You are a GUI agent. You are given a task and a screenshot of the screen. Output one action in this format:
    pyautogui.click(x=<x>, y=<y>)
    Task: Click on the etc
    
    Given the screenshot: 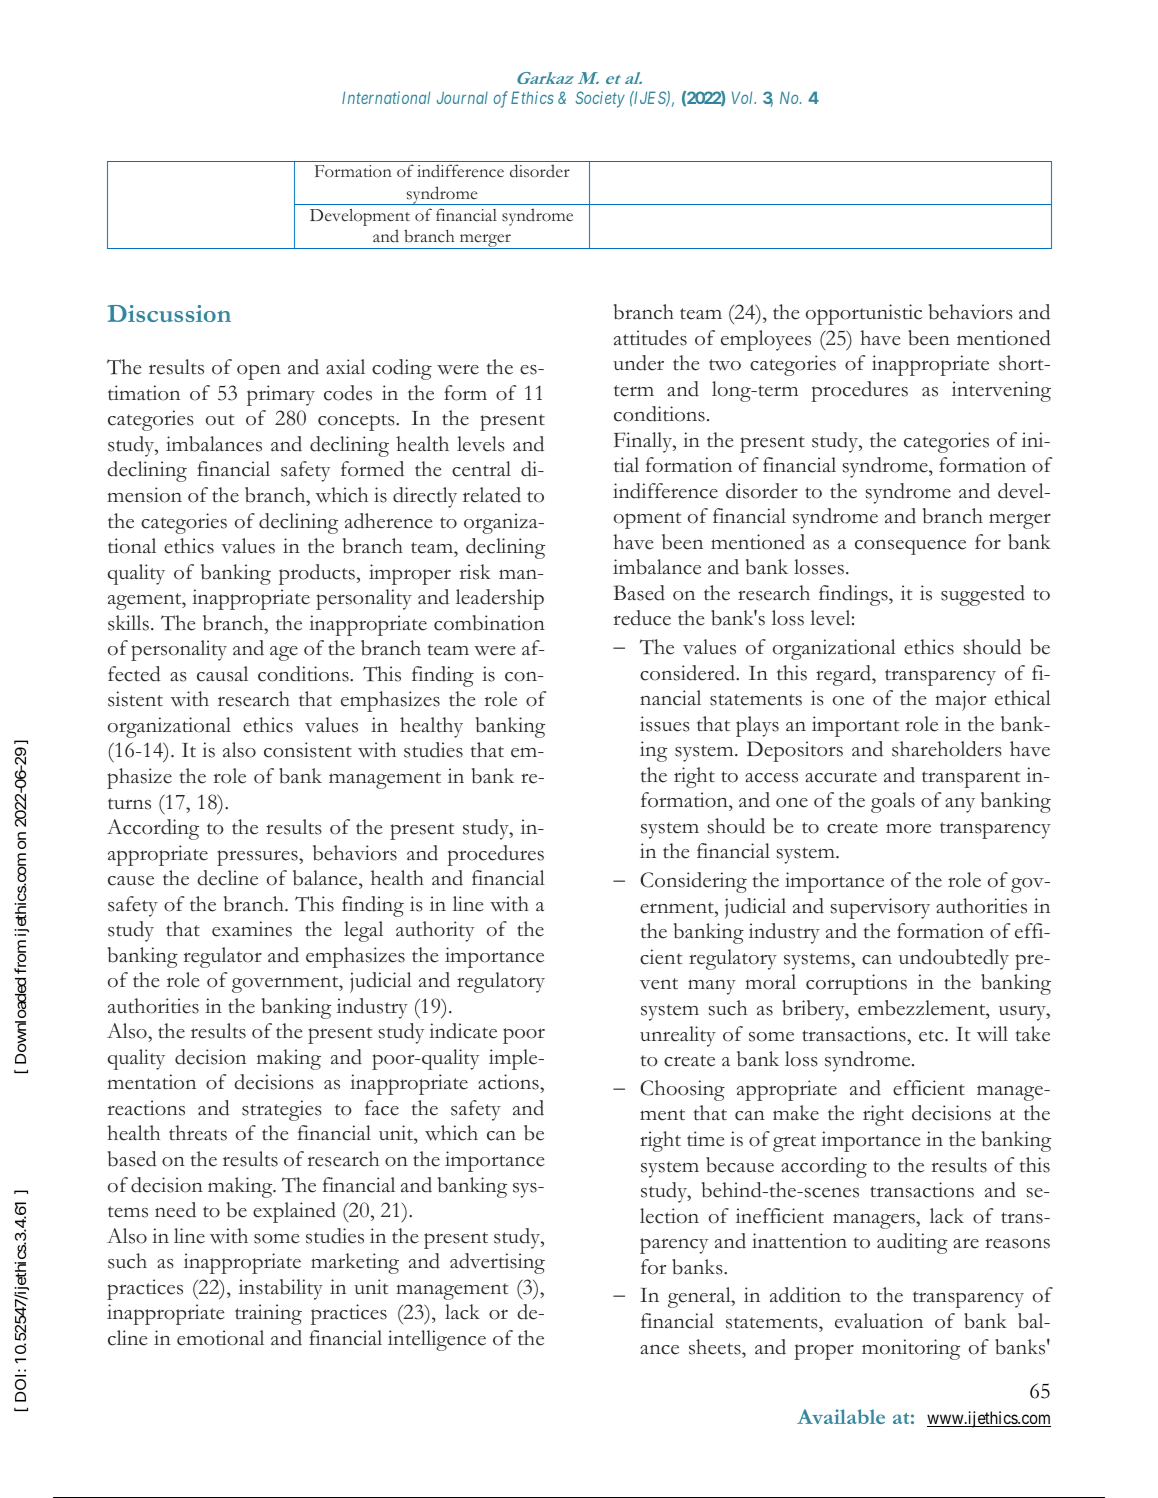 What is the action you would take?
    pyautogui.click(x=932, y=1036)
